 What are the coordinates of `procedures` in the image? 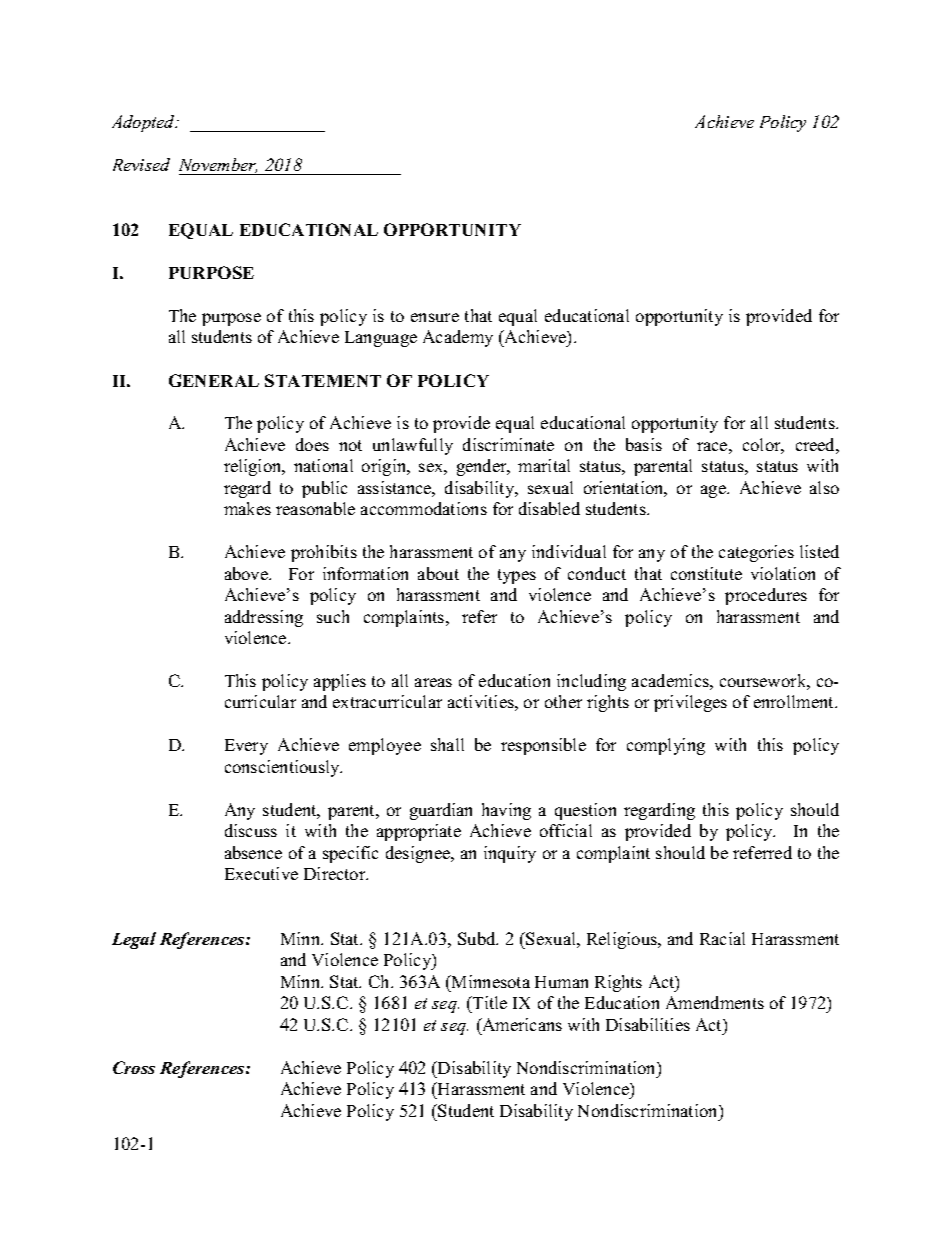 It's located at (766, 596).
